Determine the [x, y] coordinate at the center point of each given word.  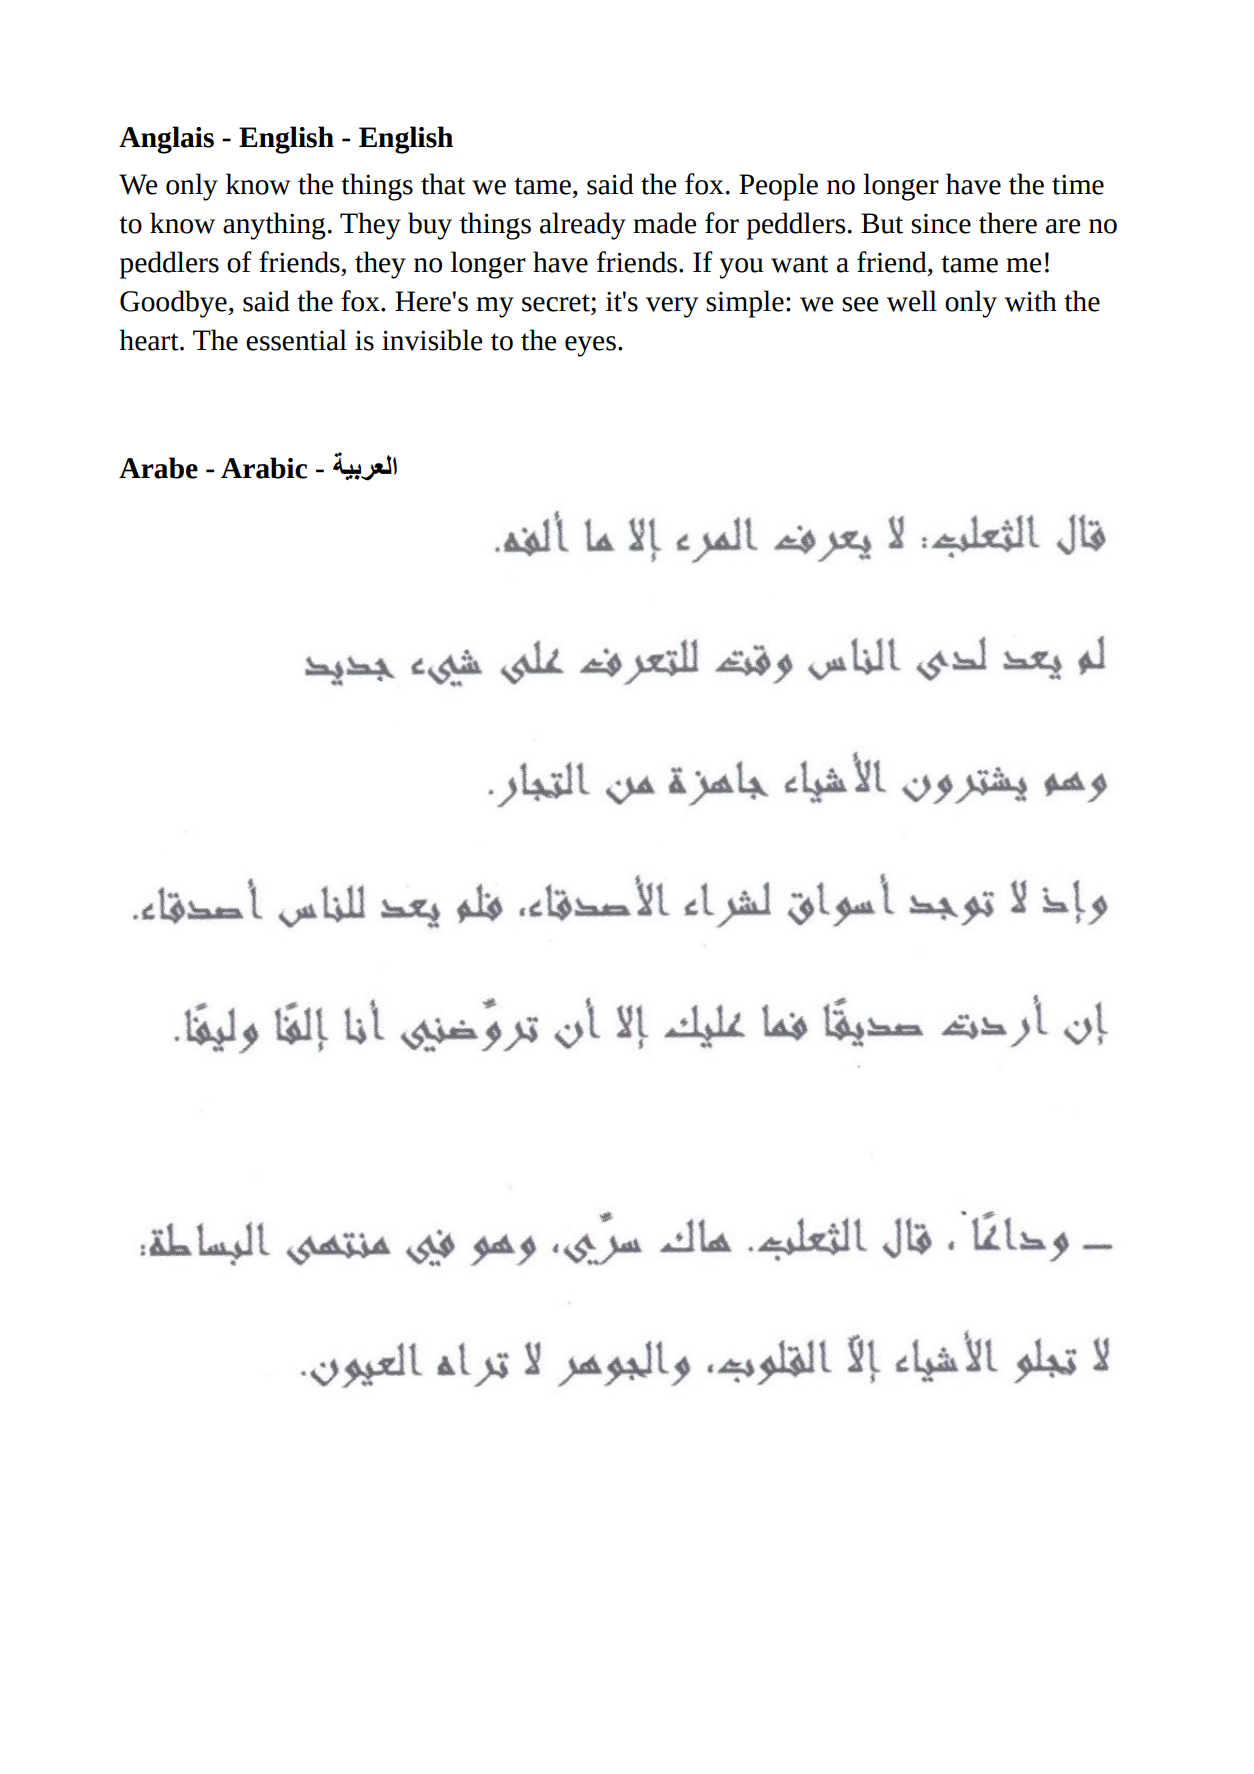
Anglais [166, 140]
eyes [590, 346]
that [443, 184]
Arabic [264, 468]
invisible [432, 340]
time [1078, 184]
